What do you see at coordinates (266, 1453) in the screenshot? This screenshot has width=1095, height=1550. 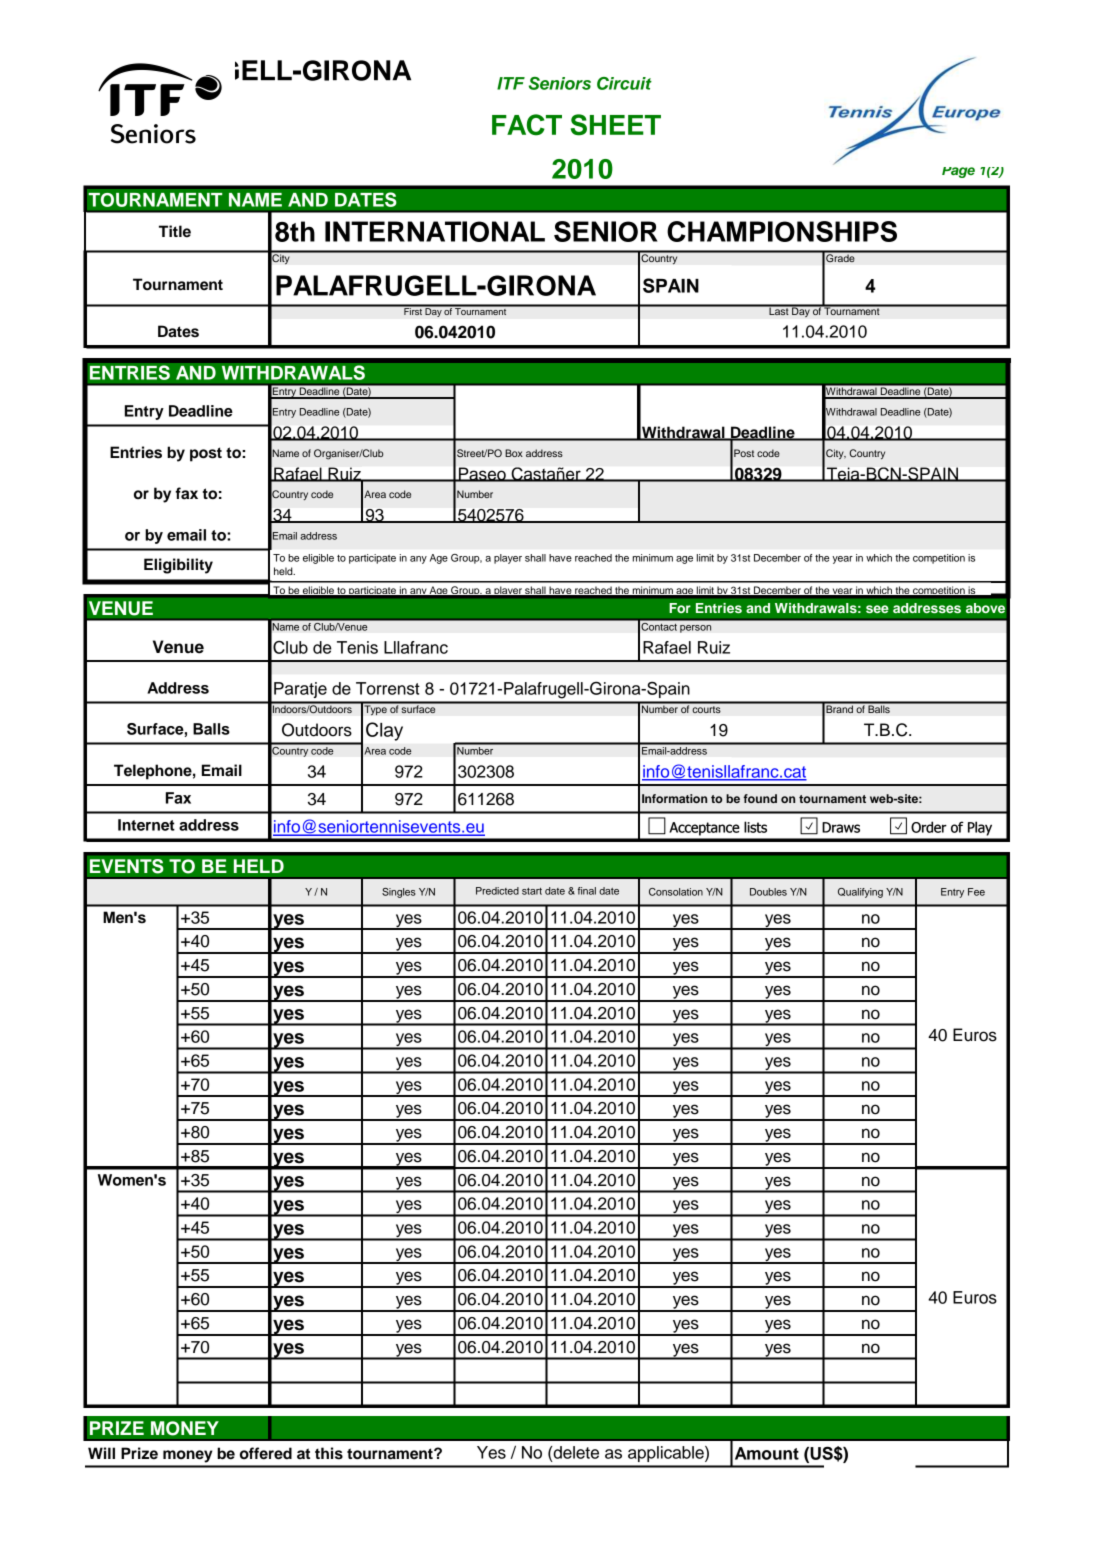 I see `offered` at bounding box center [266, 1453].
